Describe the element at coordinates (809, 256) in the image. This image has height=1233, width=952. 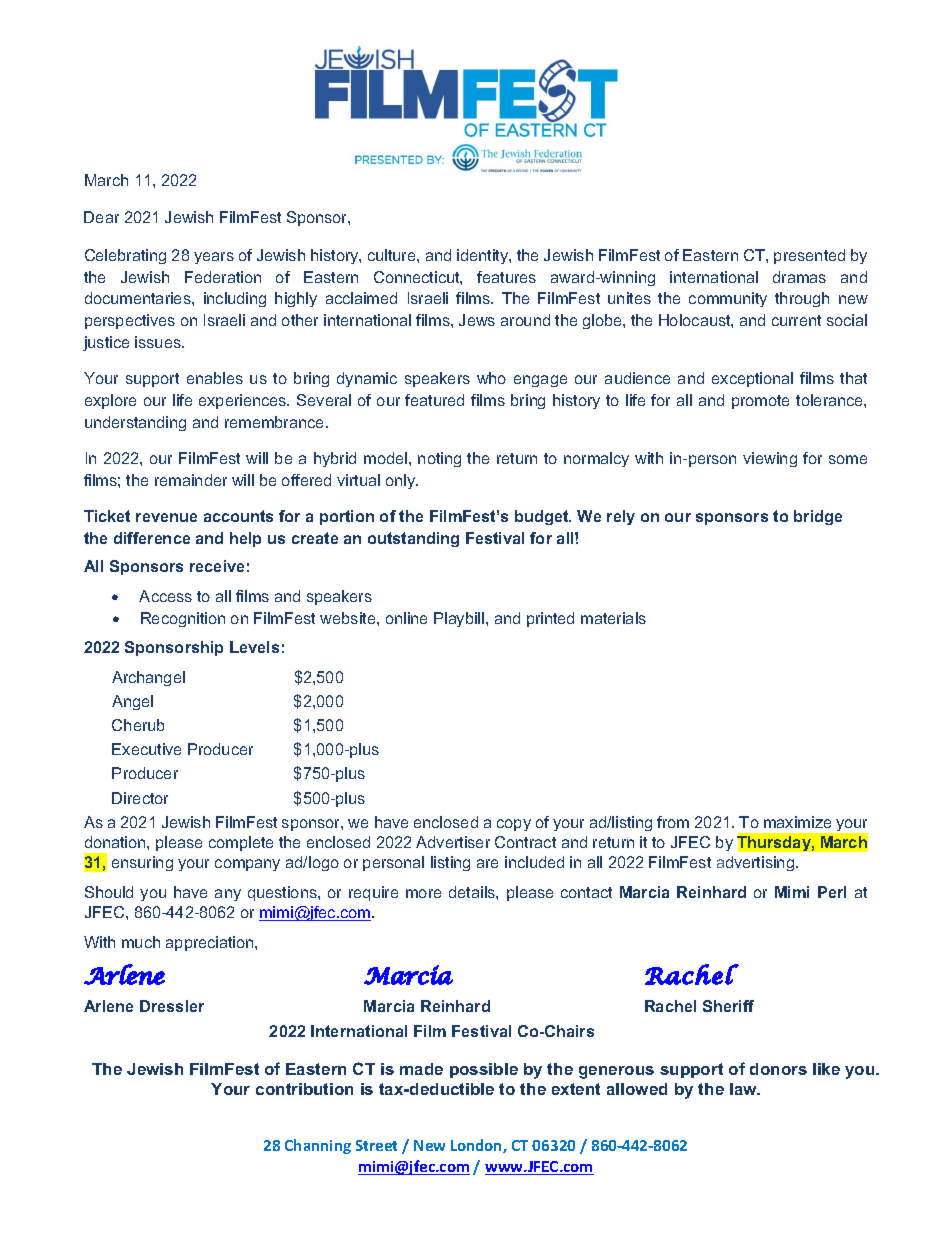
I see `presented` at that location.
